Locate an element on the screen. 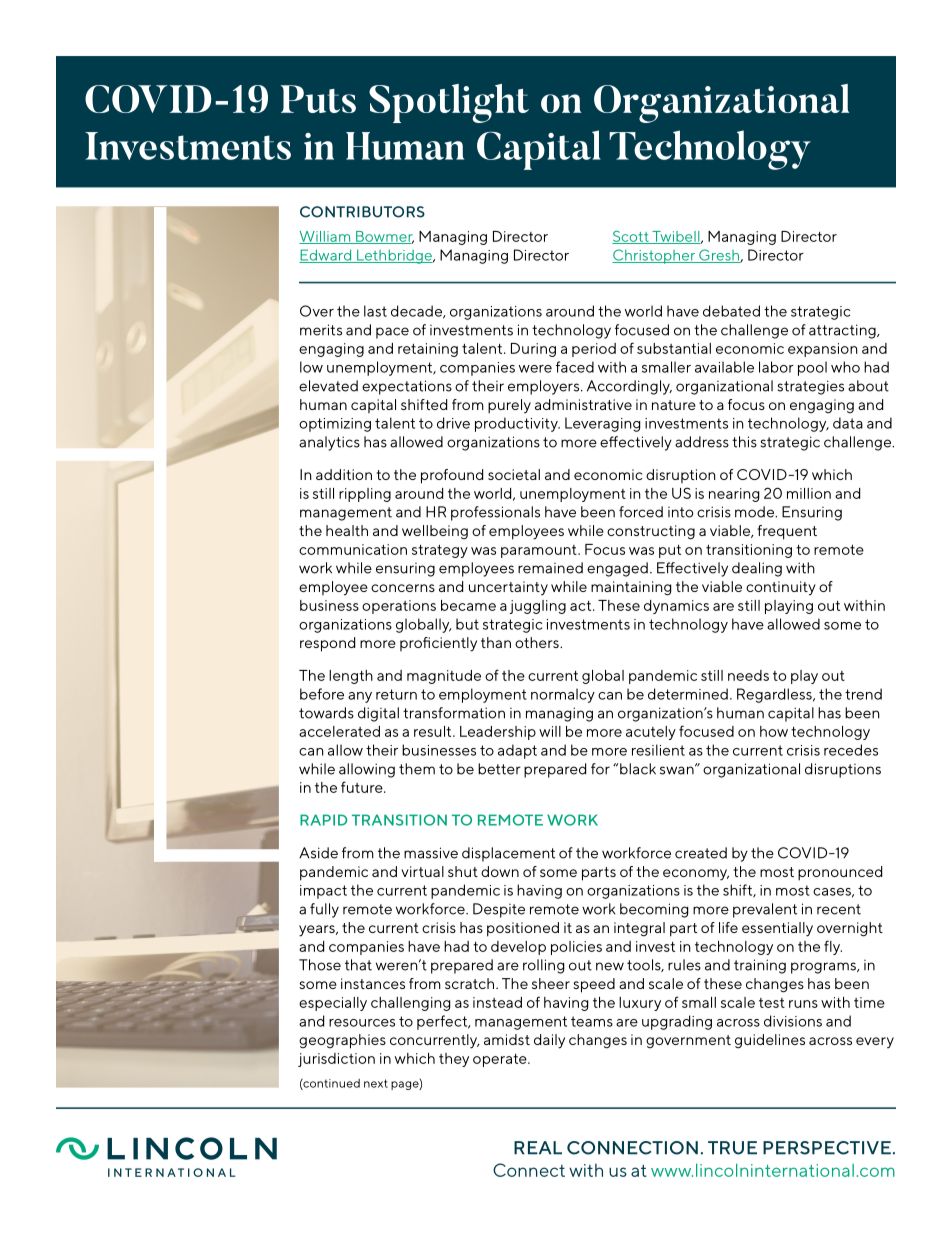  maintaining is located at coordinates (631, 588).
